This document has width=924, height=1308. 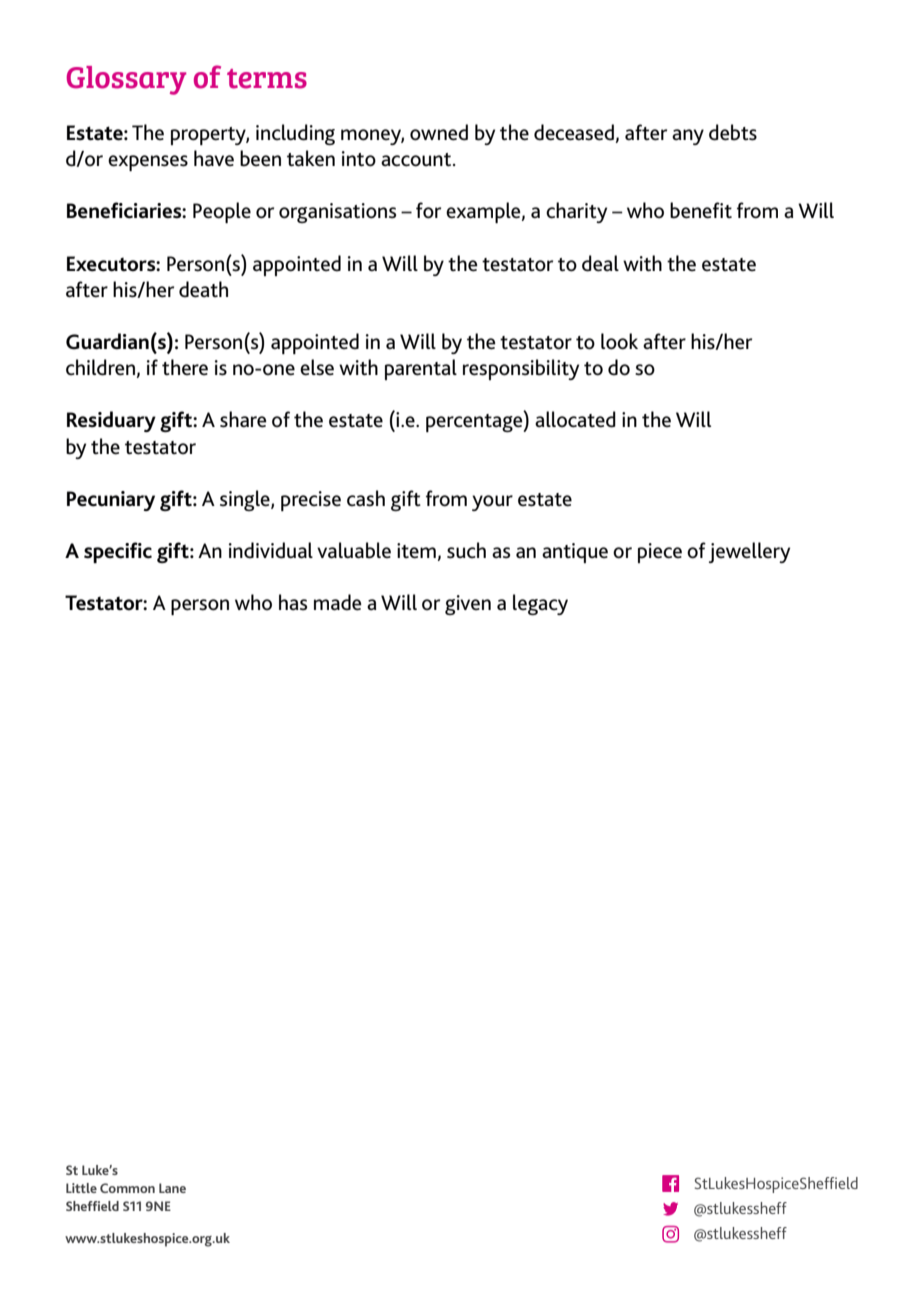 I want to click on Lane, so click(x=172, y=1188).
